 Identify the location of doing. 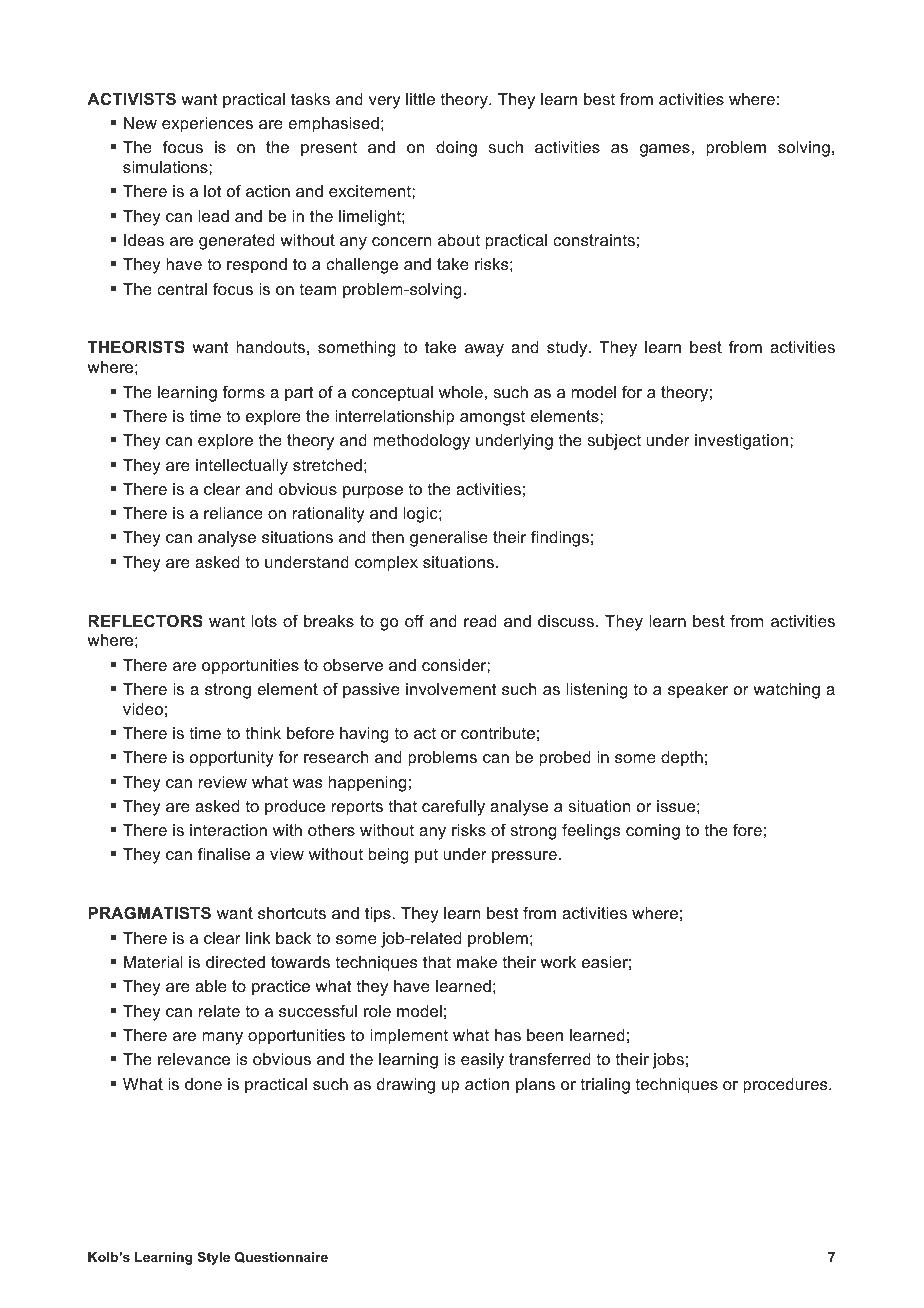
(456, 149).
